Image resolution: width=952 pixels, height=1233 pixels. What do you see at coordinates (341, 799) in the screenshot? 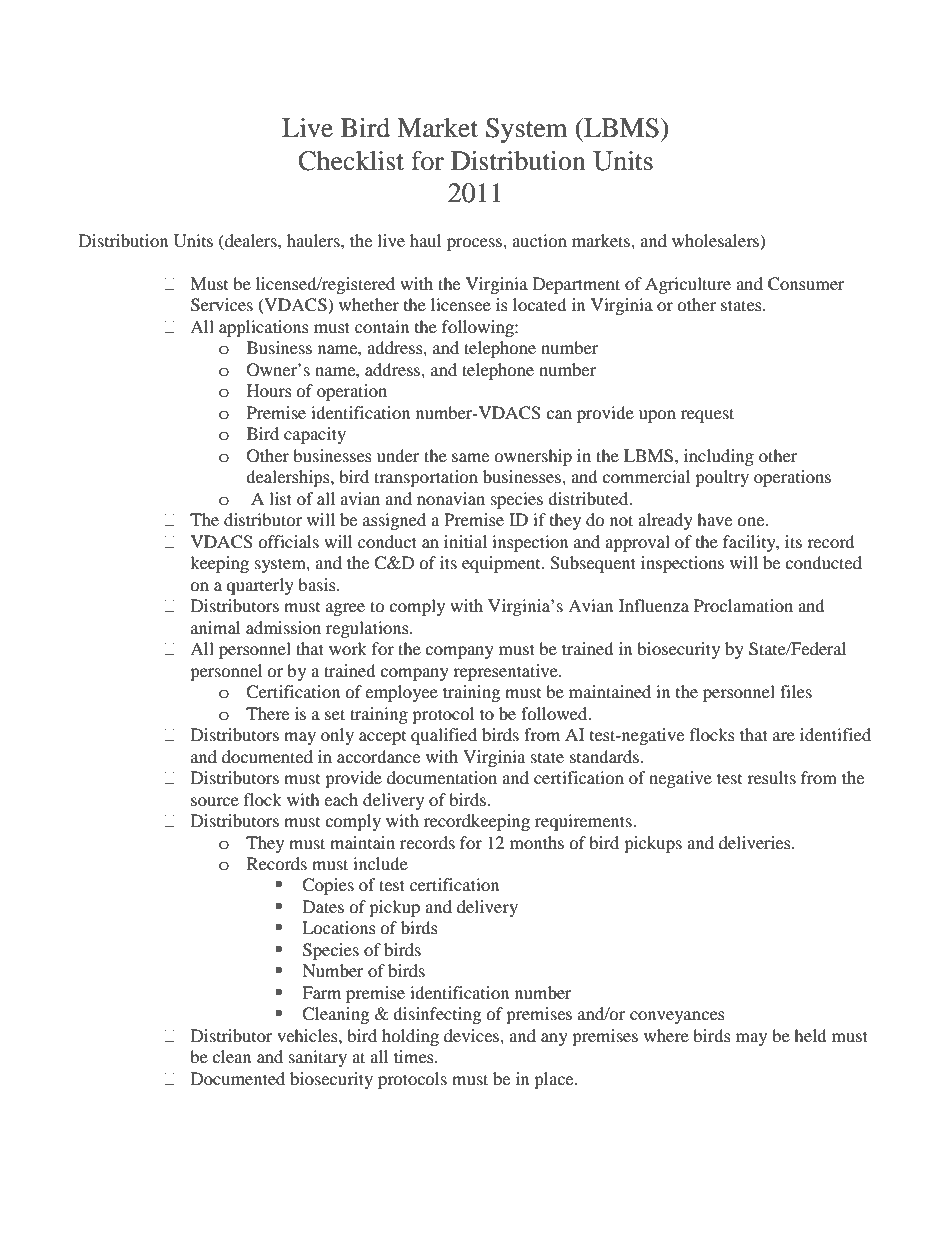
I see `each` at bounding box center [341, 799].
